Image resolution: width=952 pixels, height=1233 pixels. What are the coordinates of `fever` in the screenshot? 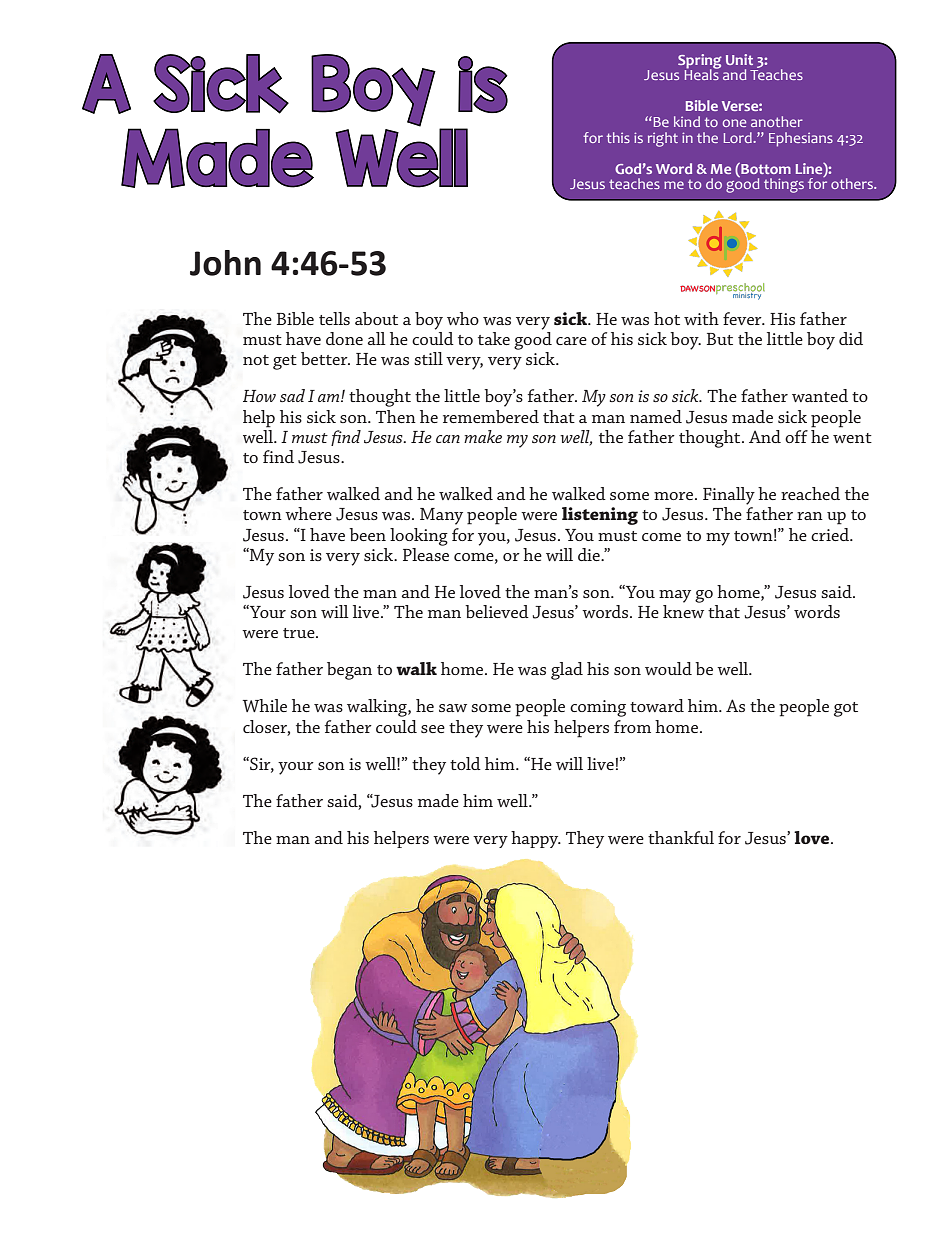 It's located at (743, 318).
